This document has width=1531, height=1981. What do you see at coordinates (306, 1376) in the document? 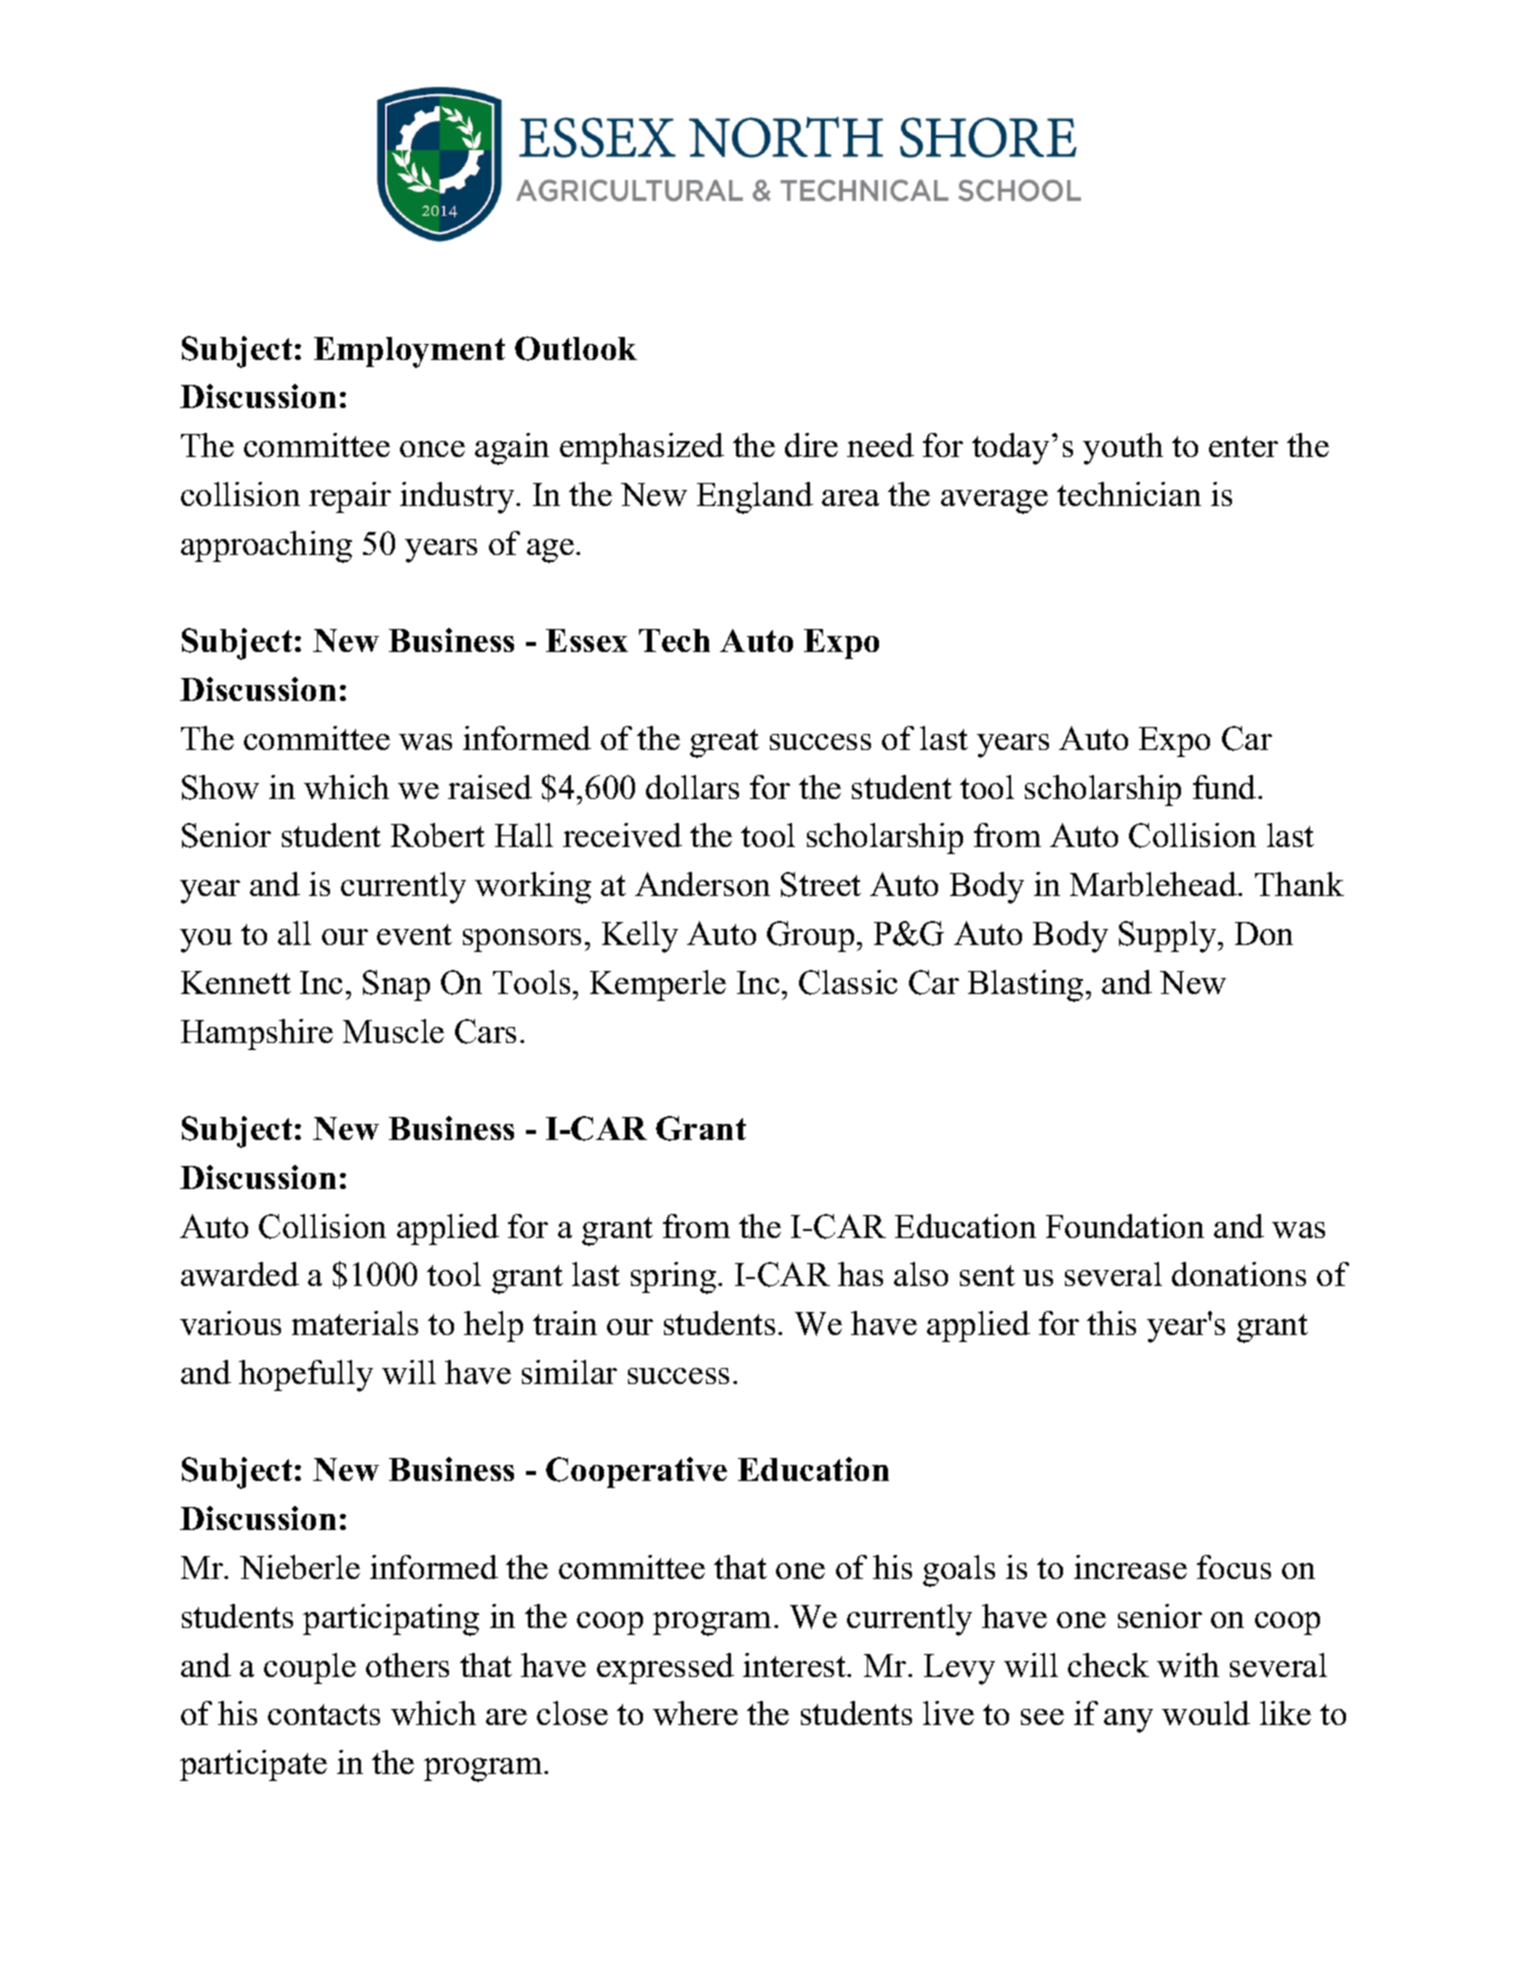
I see `hopefully` at bounding box center [306, 1376].
